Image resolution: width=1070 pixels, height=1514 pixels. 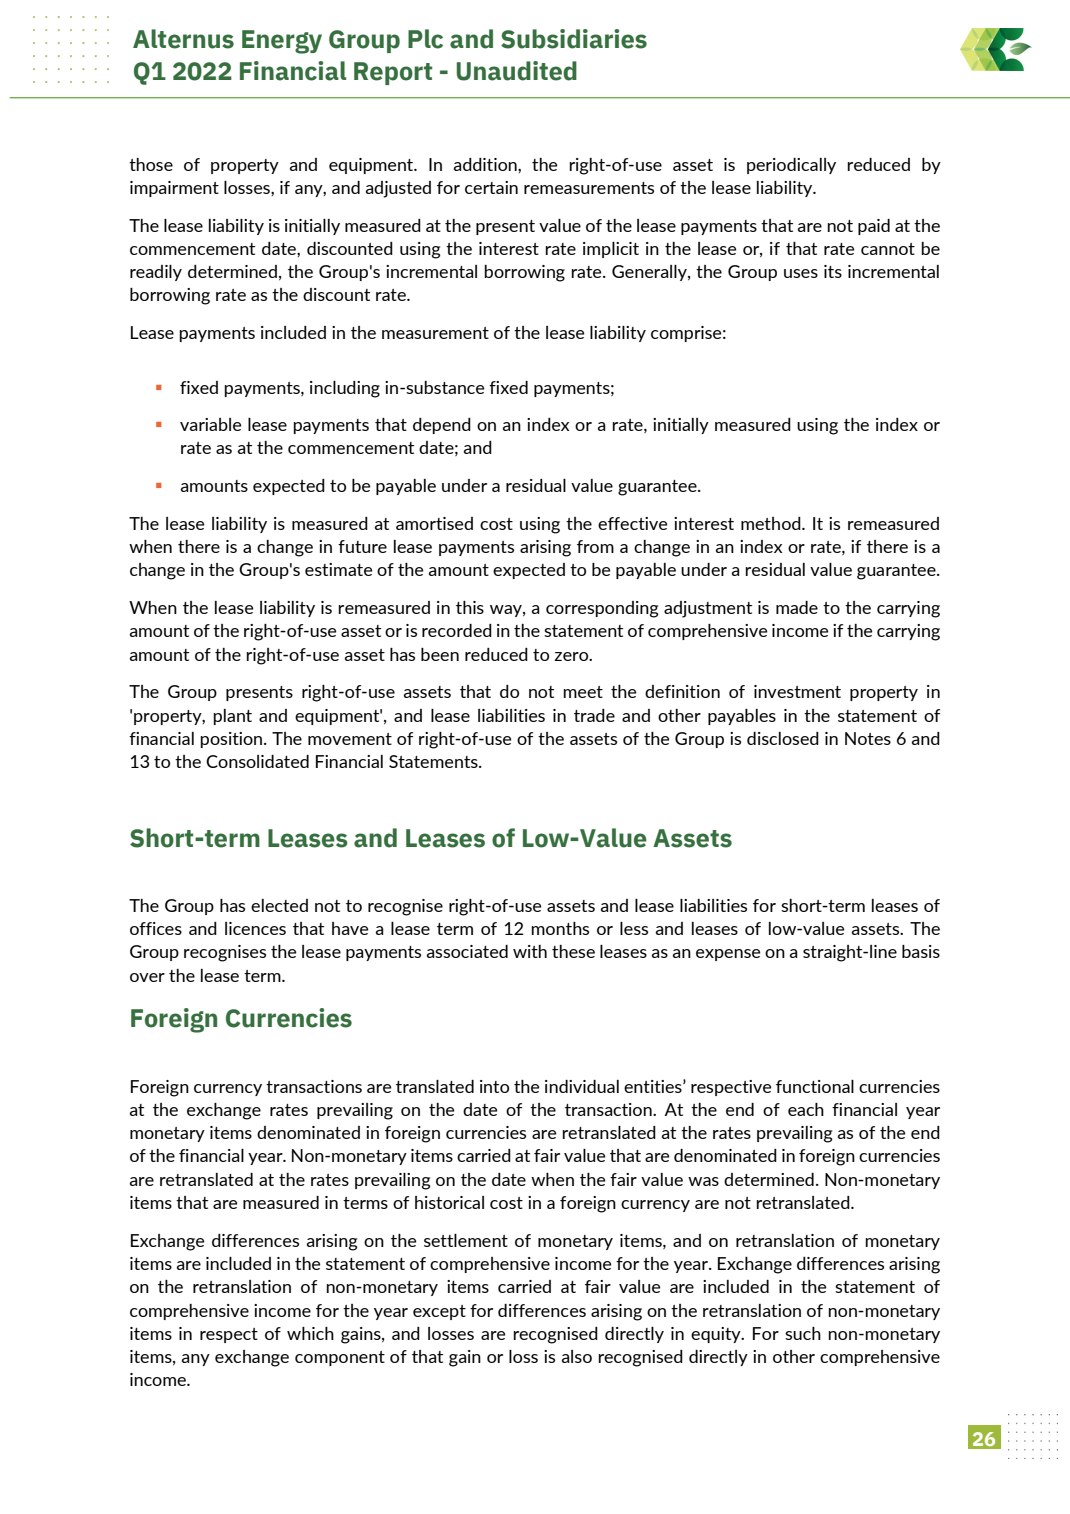 I want to click on from, so click(x=595, y=546).
